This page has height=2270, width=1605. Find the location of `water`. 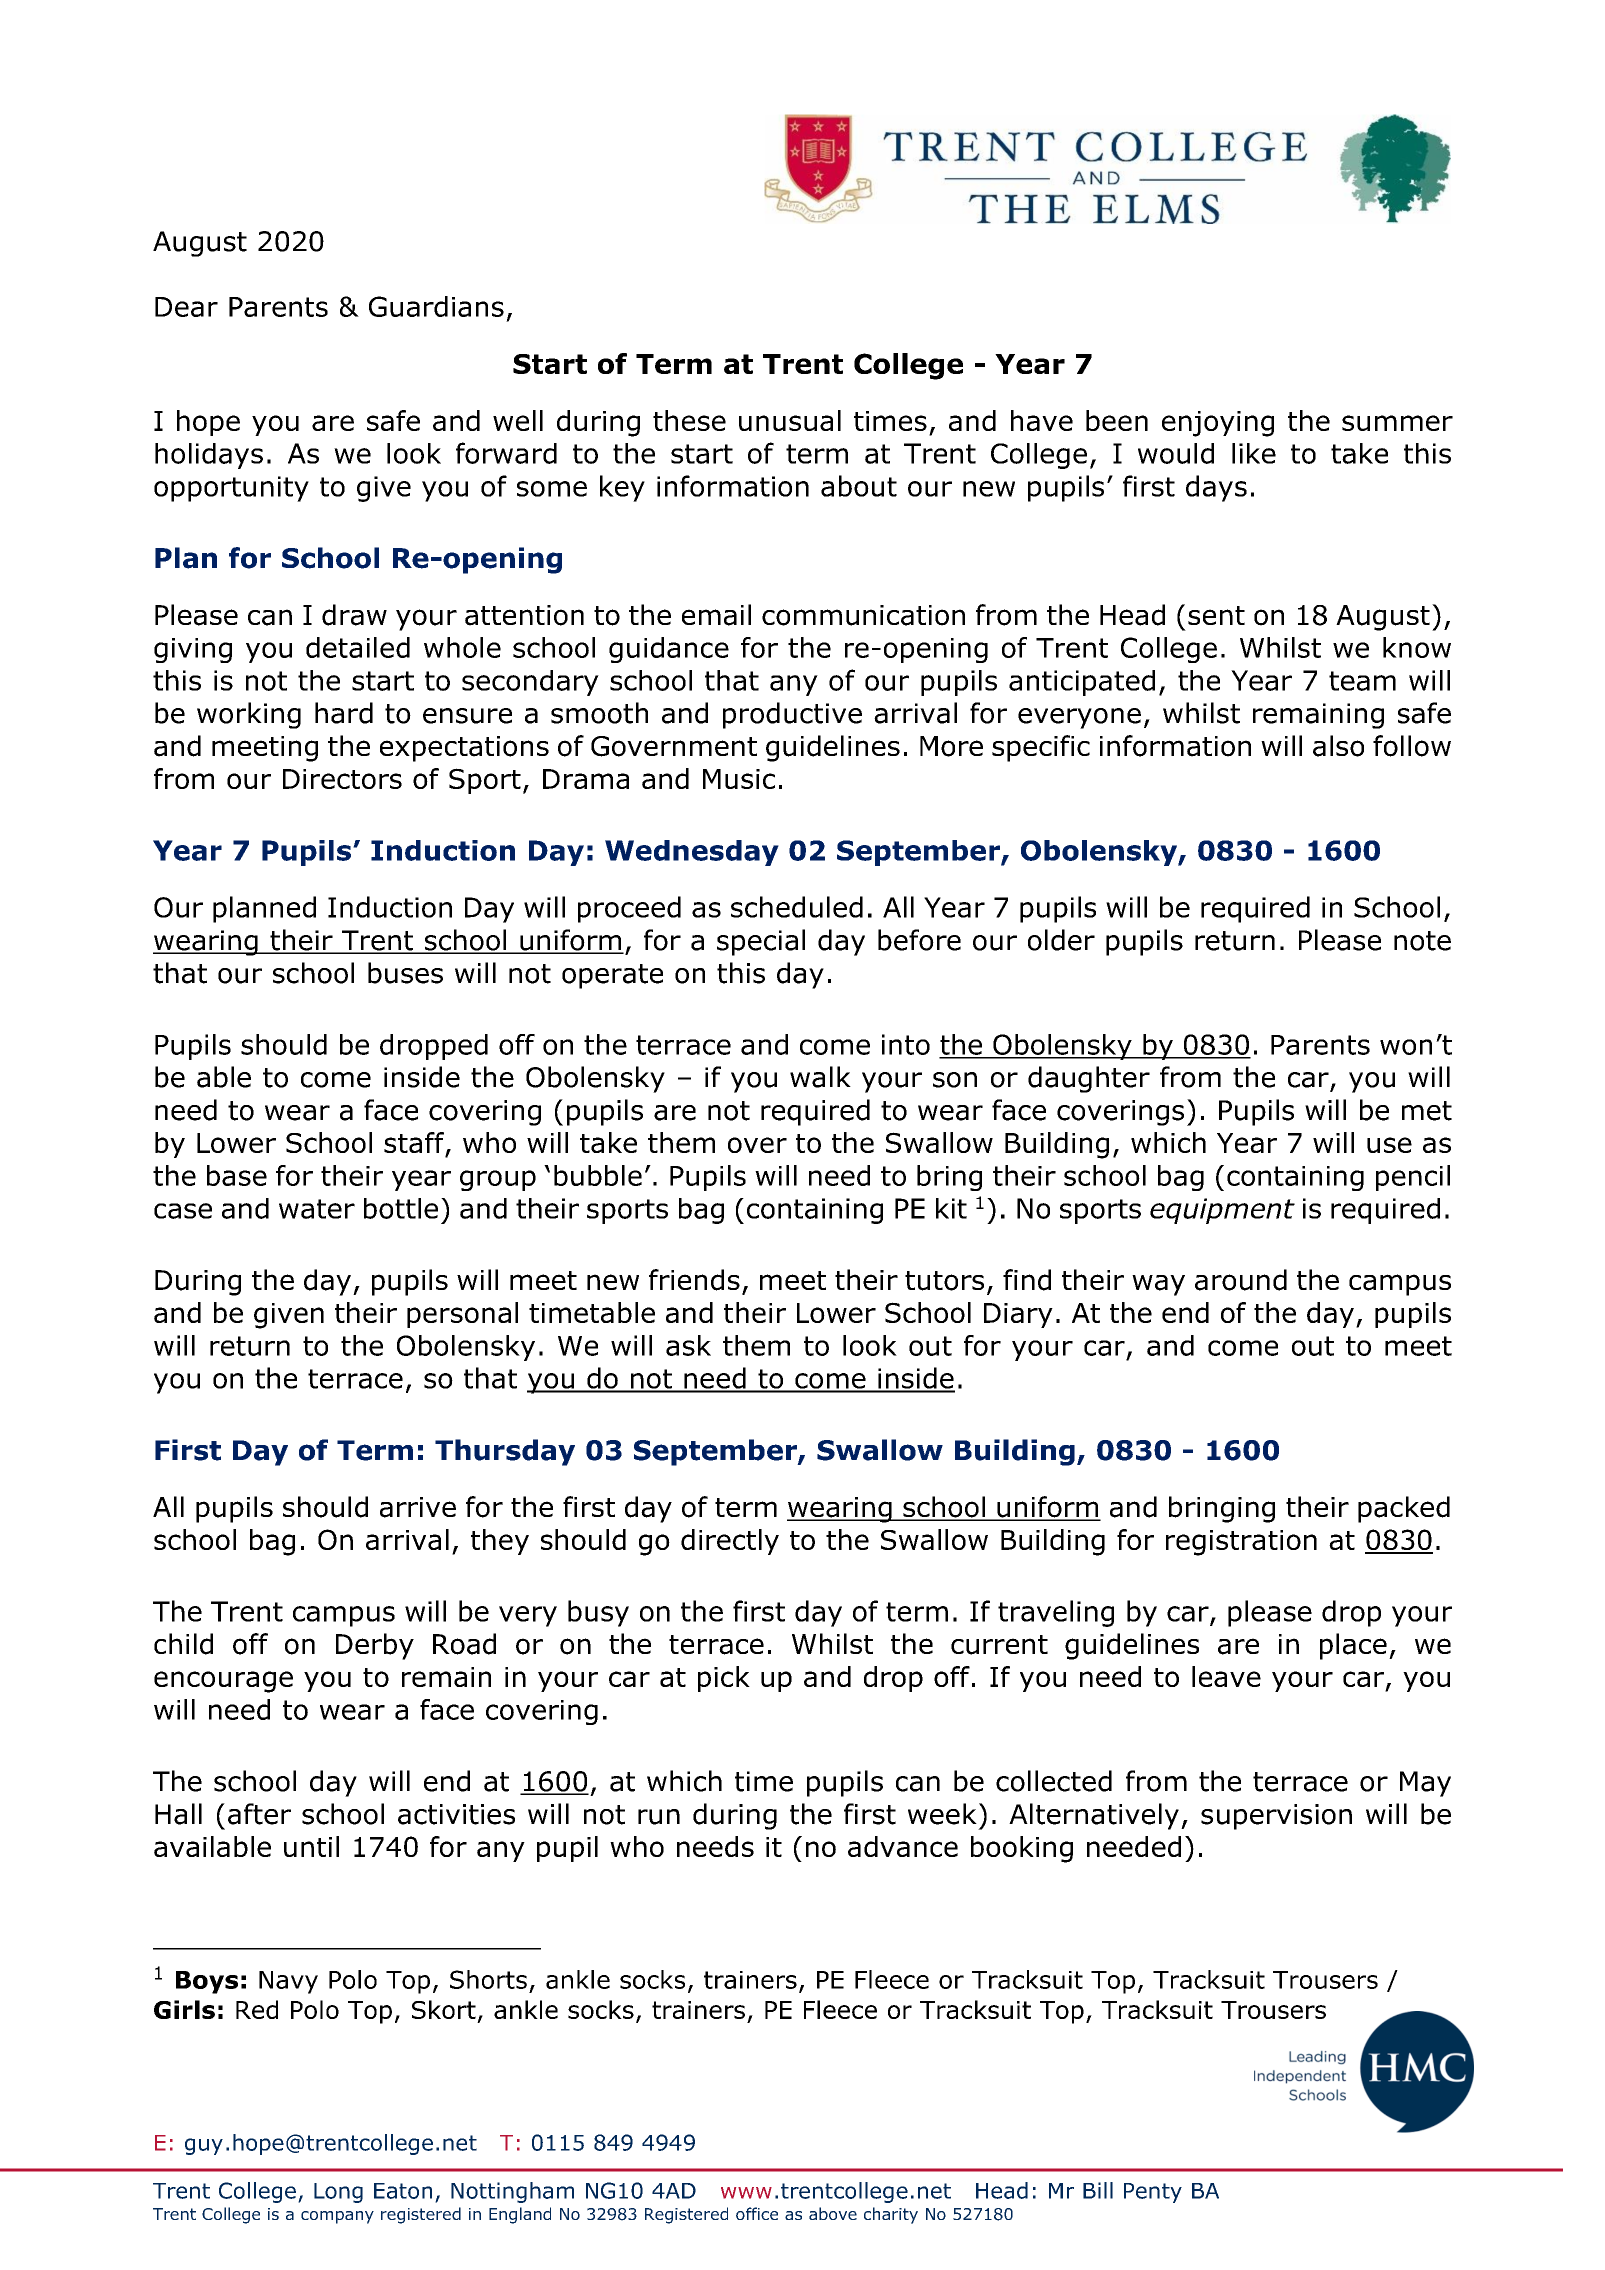

water is located at coordinates (317, 1209).
